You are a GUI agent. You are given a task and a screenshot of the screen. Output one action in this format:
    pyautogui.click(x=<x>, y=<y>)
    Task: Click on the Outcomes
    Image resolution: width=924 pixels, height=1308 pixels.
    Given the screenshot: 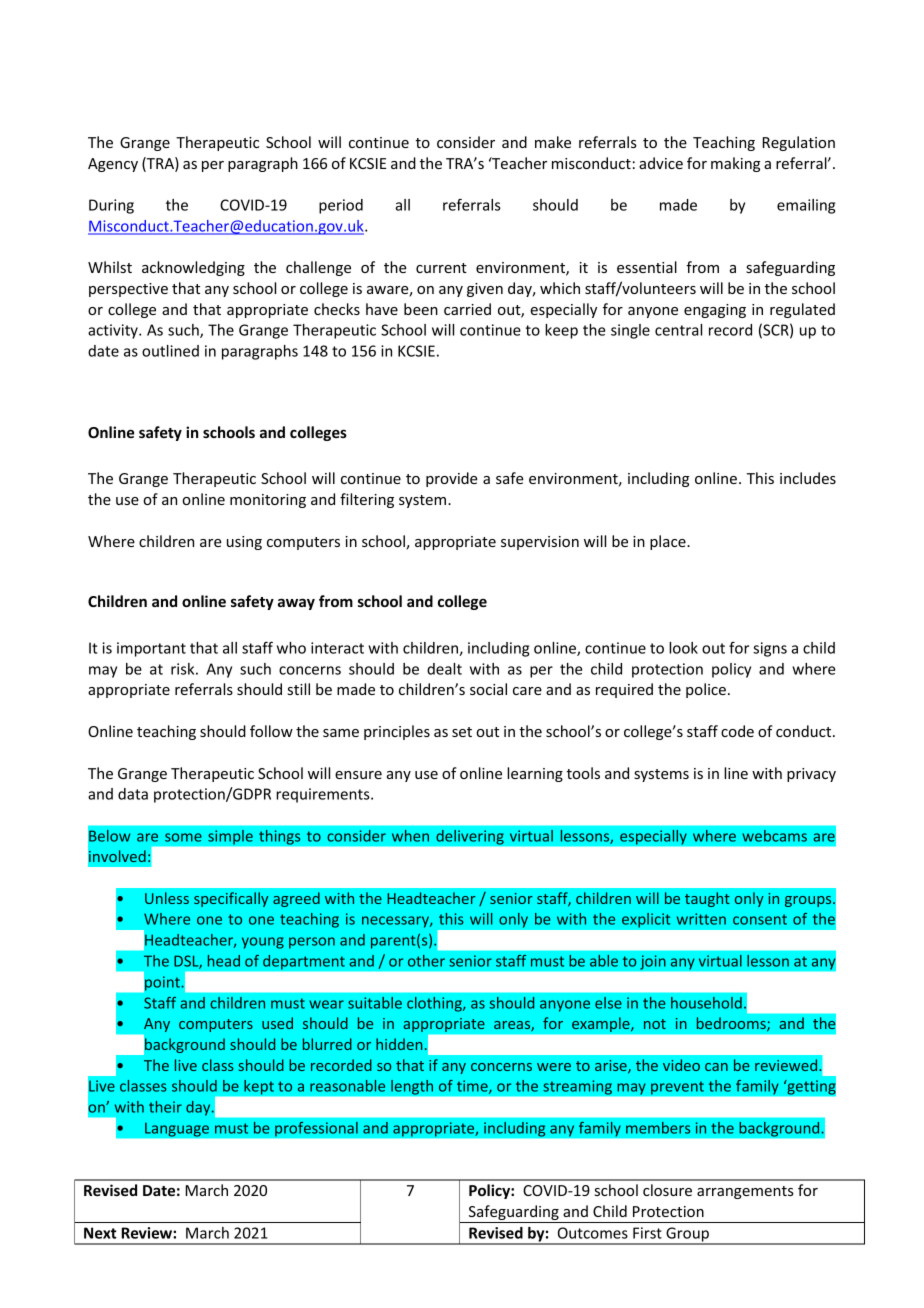 What is the action you would take?
    pyautogui.click(x=593, y=1233)
